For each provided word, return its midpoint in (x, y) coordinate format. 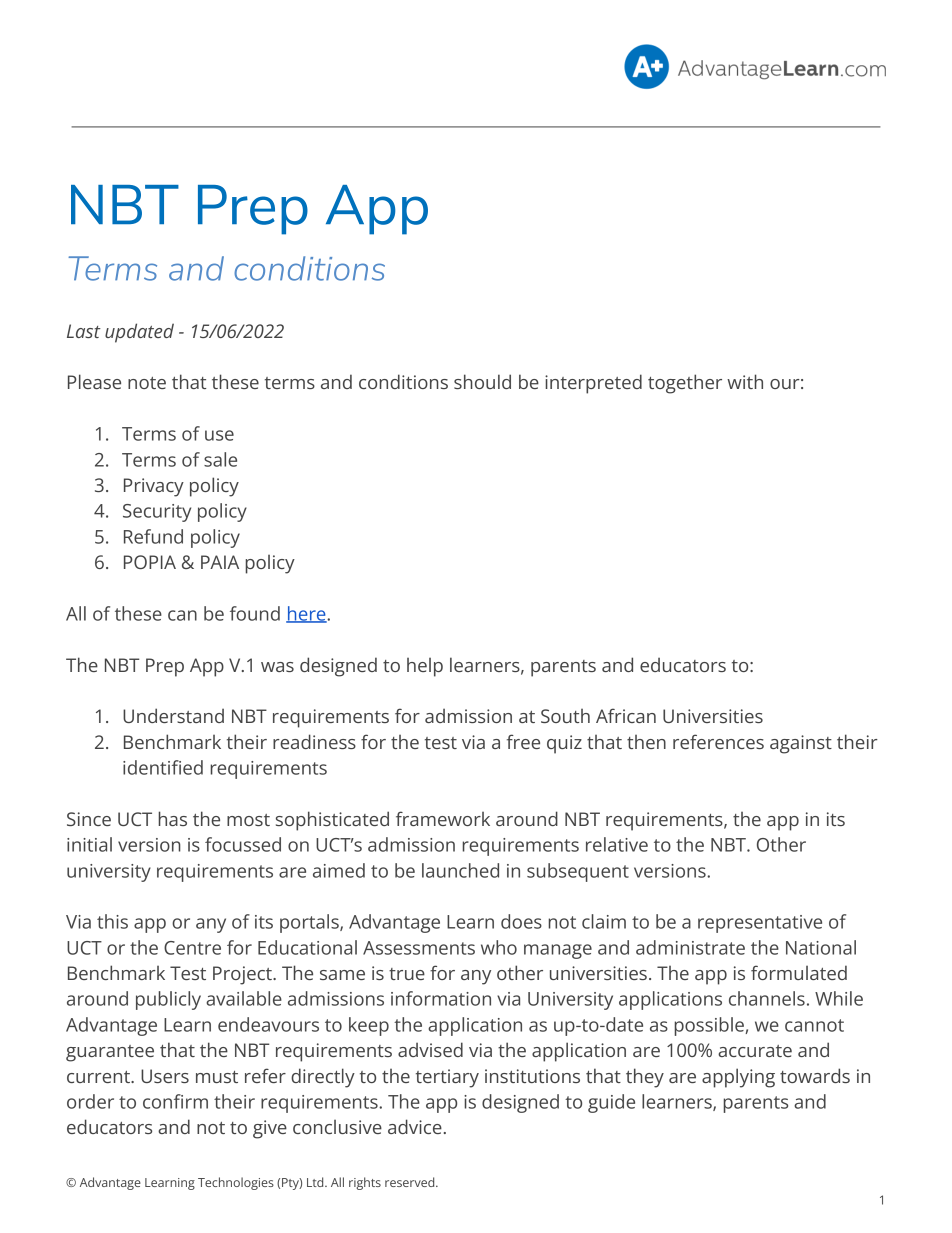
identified (163, 767)
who (499, 947)
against (801, 744)
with (745, 381)
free (523, 741)
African (626, 715)
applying (738, 1078)
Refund (153, 536)
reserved (411, 1182)
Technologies (236, 1183)
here (307, 614)
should (482, 381)
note (147, 383)
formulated (799, 972)
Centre (192, 948)
